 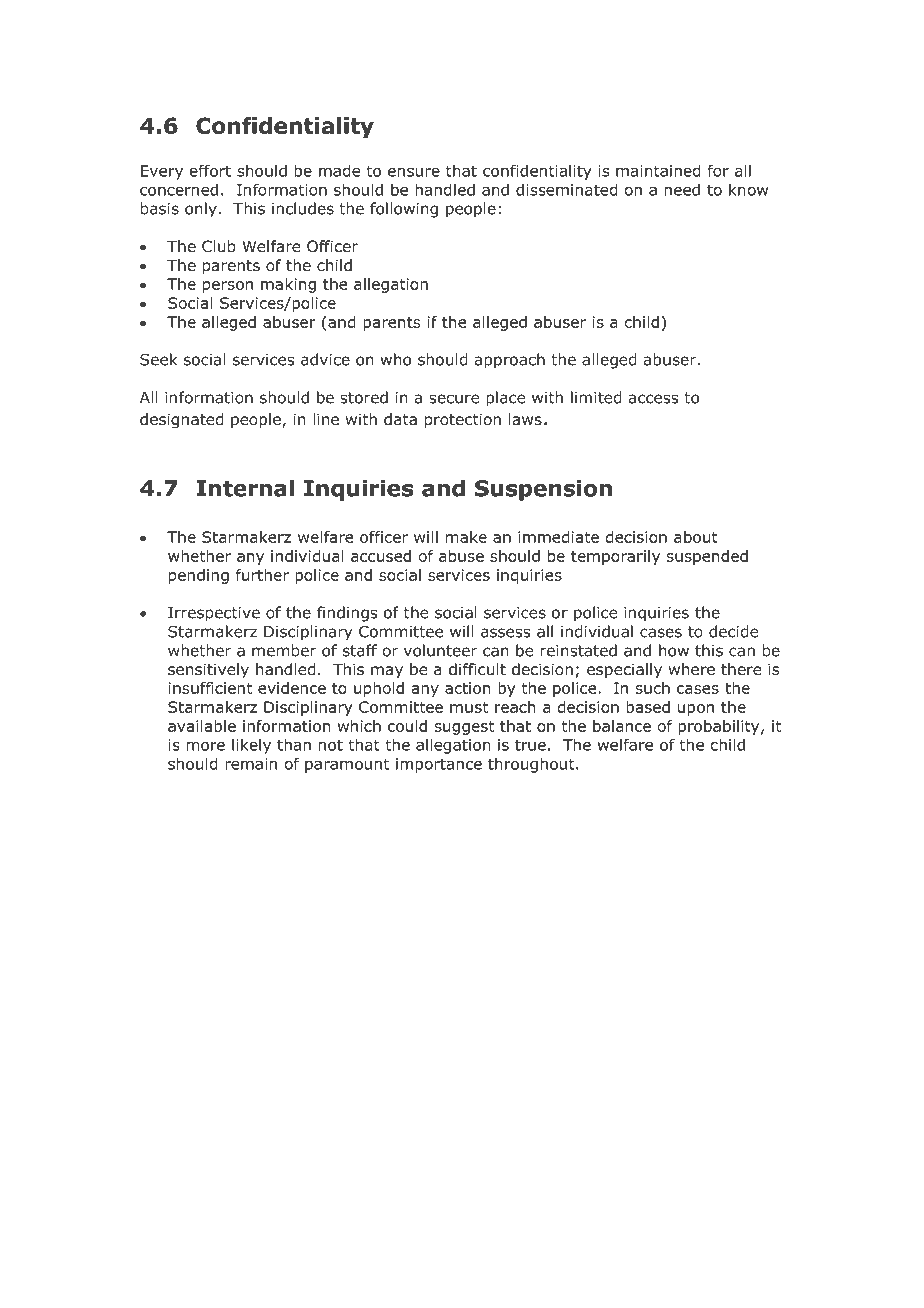 What do you see at coordinates (214, 614) in the image?
I see `Irrespective` at bounding box center [214, 614].
